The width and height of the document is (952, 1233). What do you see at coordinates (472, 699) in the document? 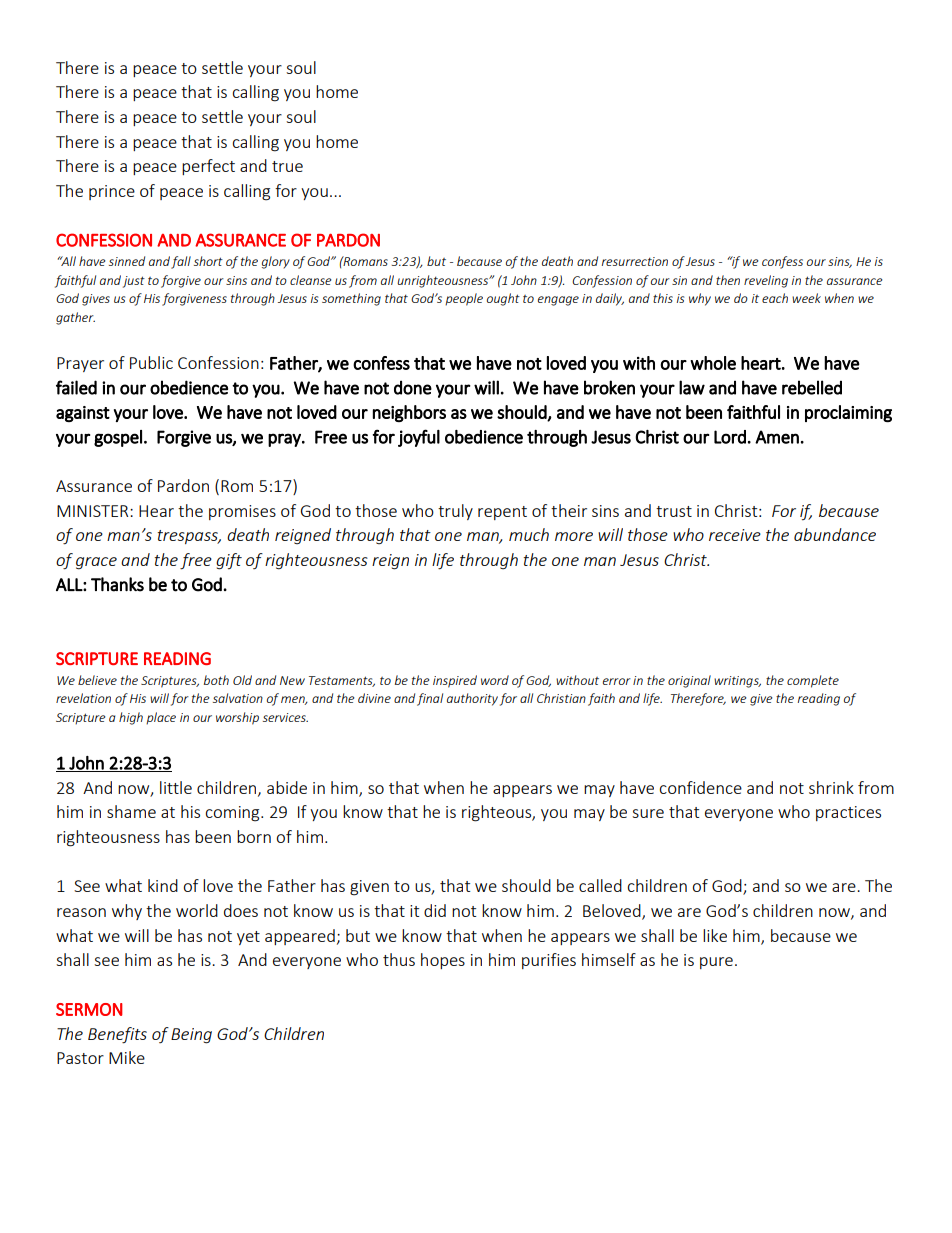
I see `authority` at bounding box center [472, 699].
